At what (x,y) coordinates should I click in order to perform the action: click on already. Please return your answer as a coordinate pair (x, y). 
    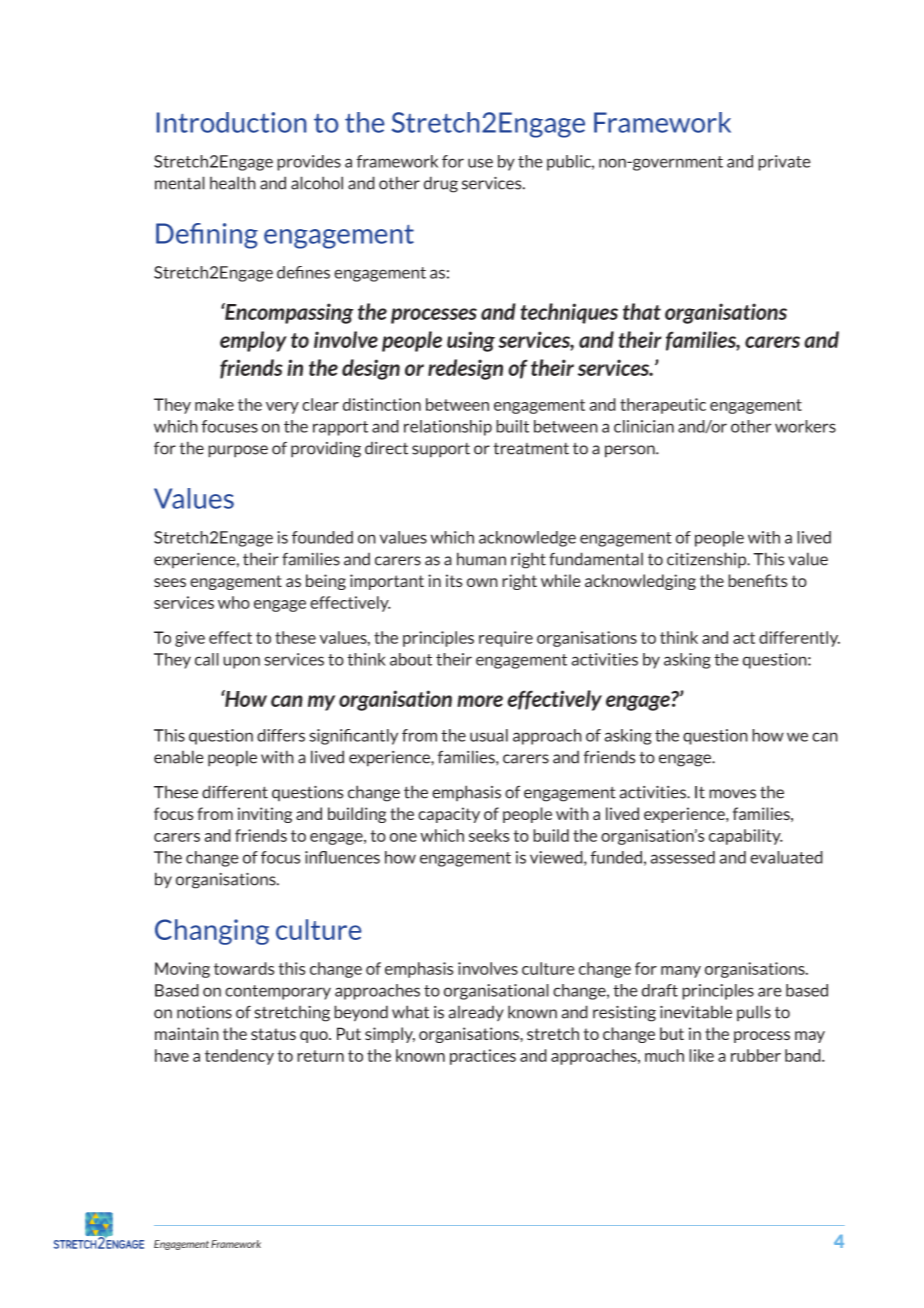
    Looking at the image, I should click on (476, 1013).
